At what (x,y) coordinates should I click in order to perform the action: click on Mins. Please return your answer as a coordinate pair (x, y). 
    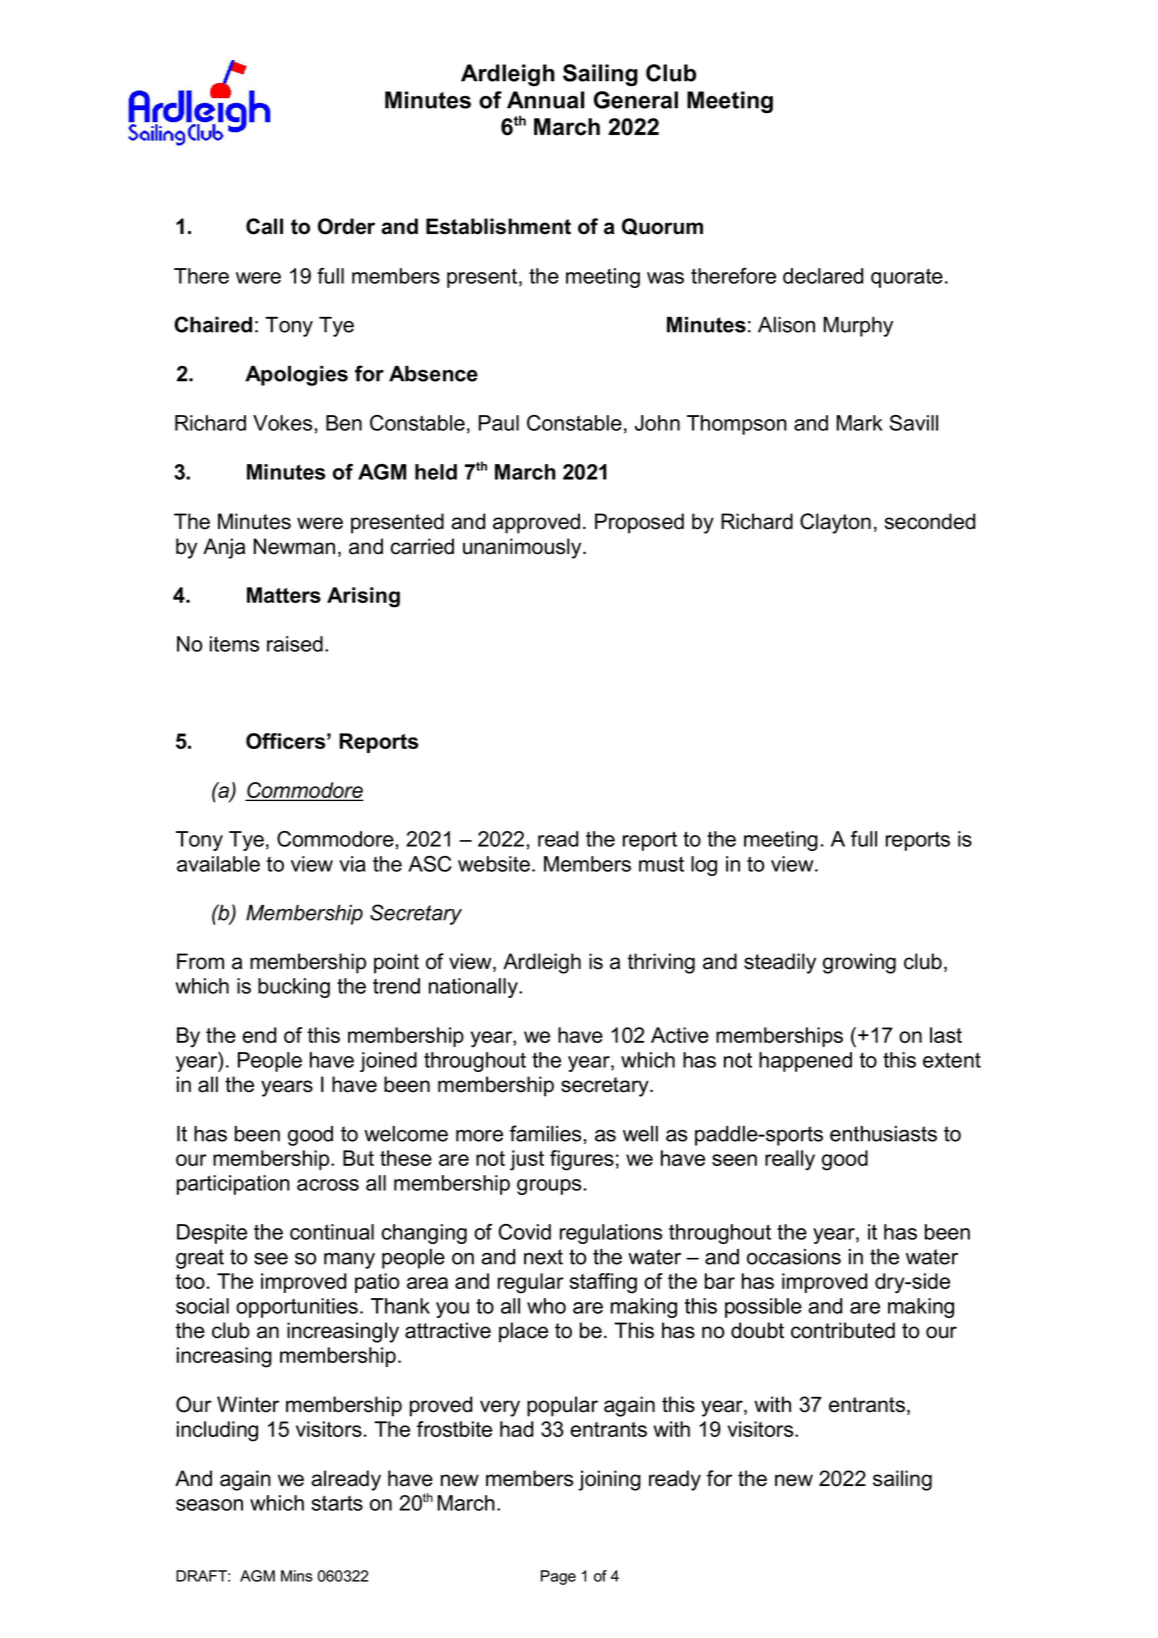
    Looking at the image, I should click on (296, 1576).
